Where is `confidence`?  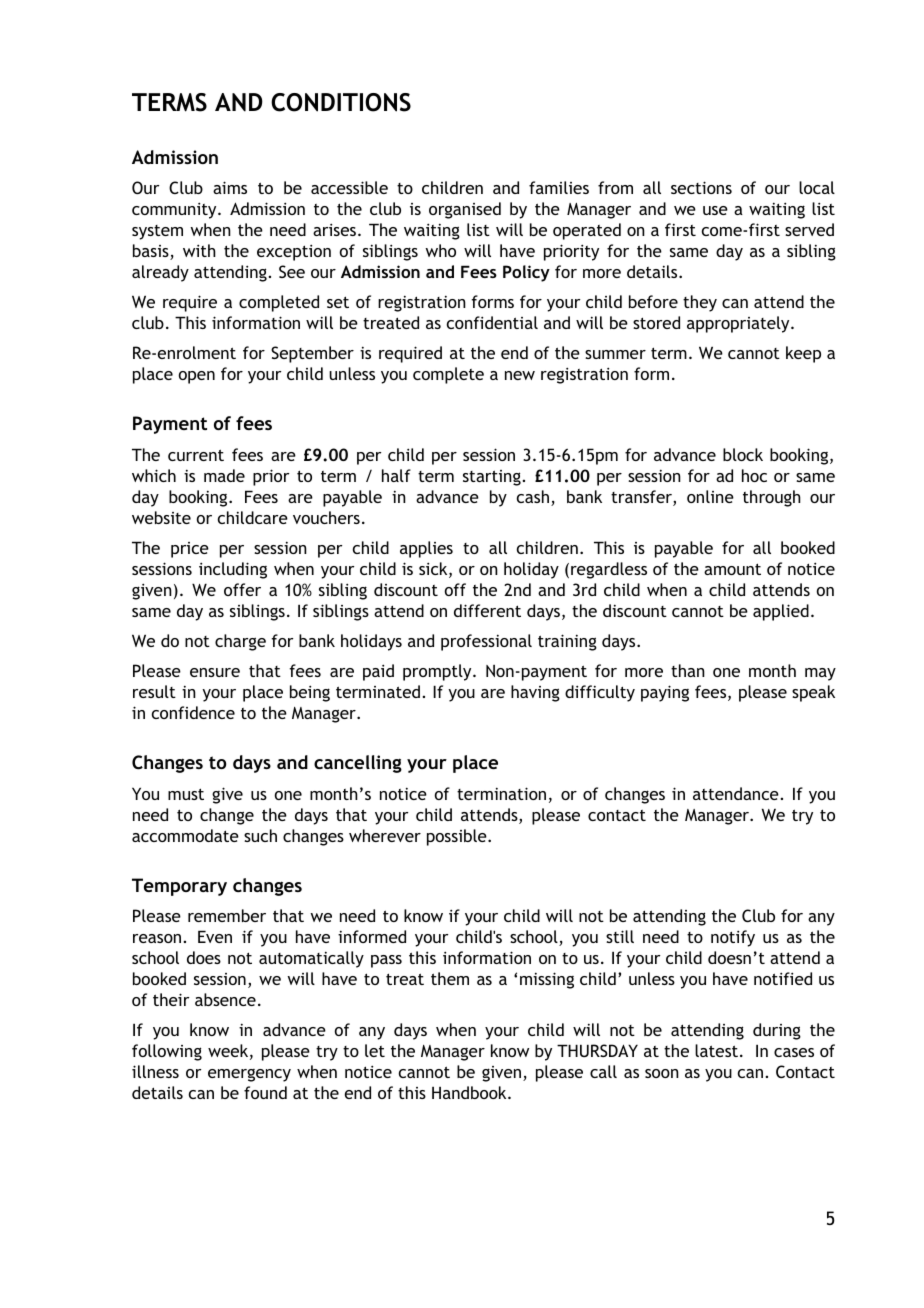 confidence is located at coordinates (193, 712).
